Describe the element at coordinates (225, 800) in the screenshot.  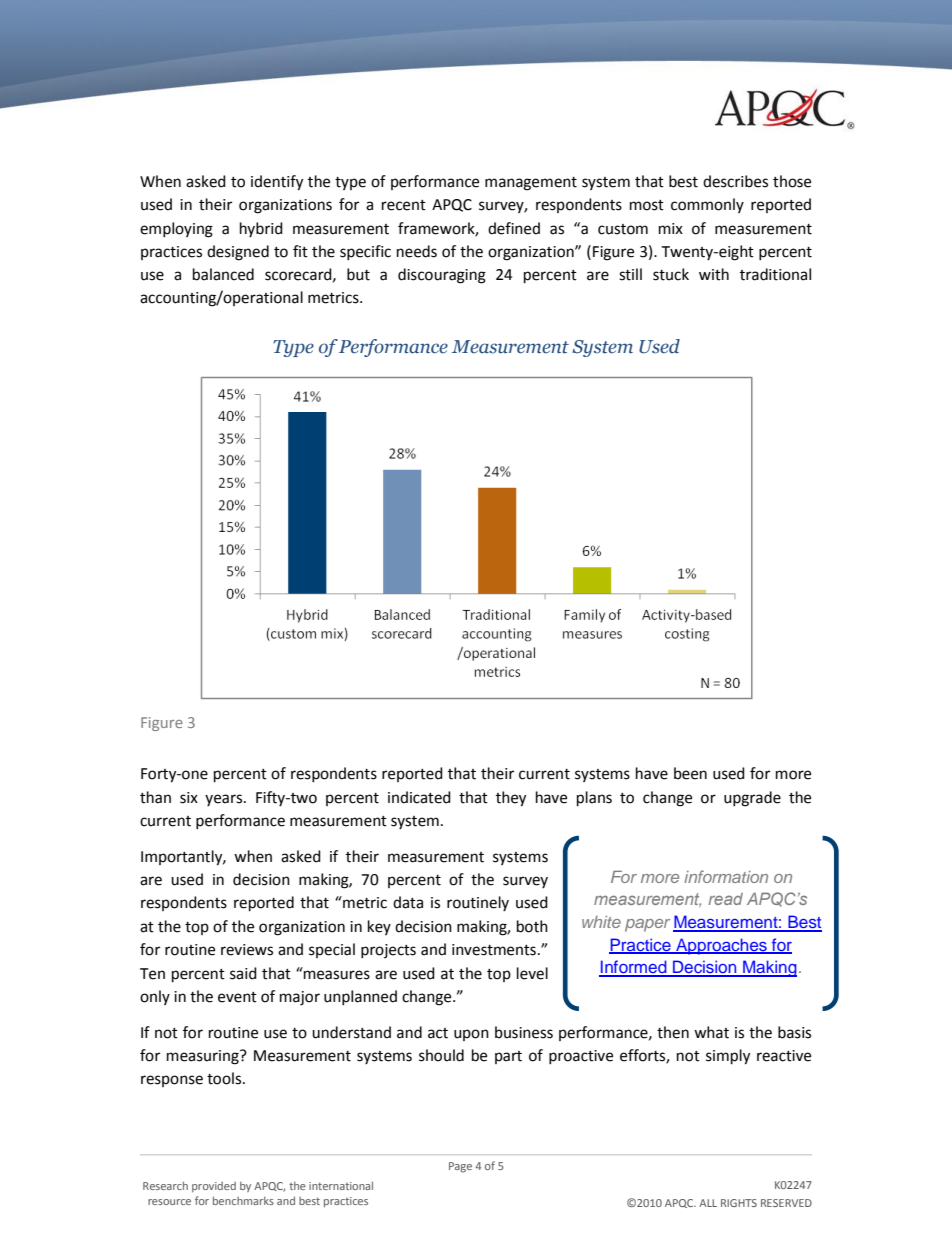
I see `years` at that location.
